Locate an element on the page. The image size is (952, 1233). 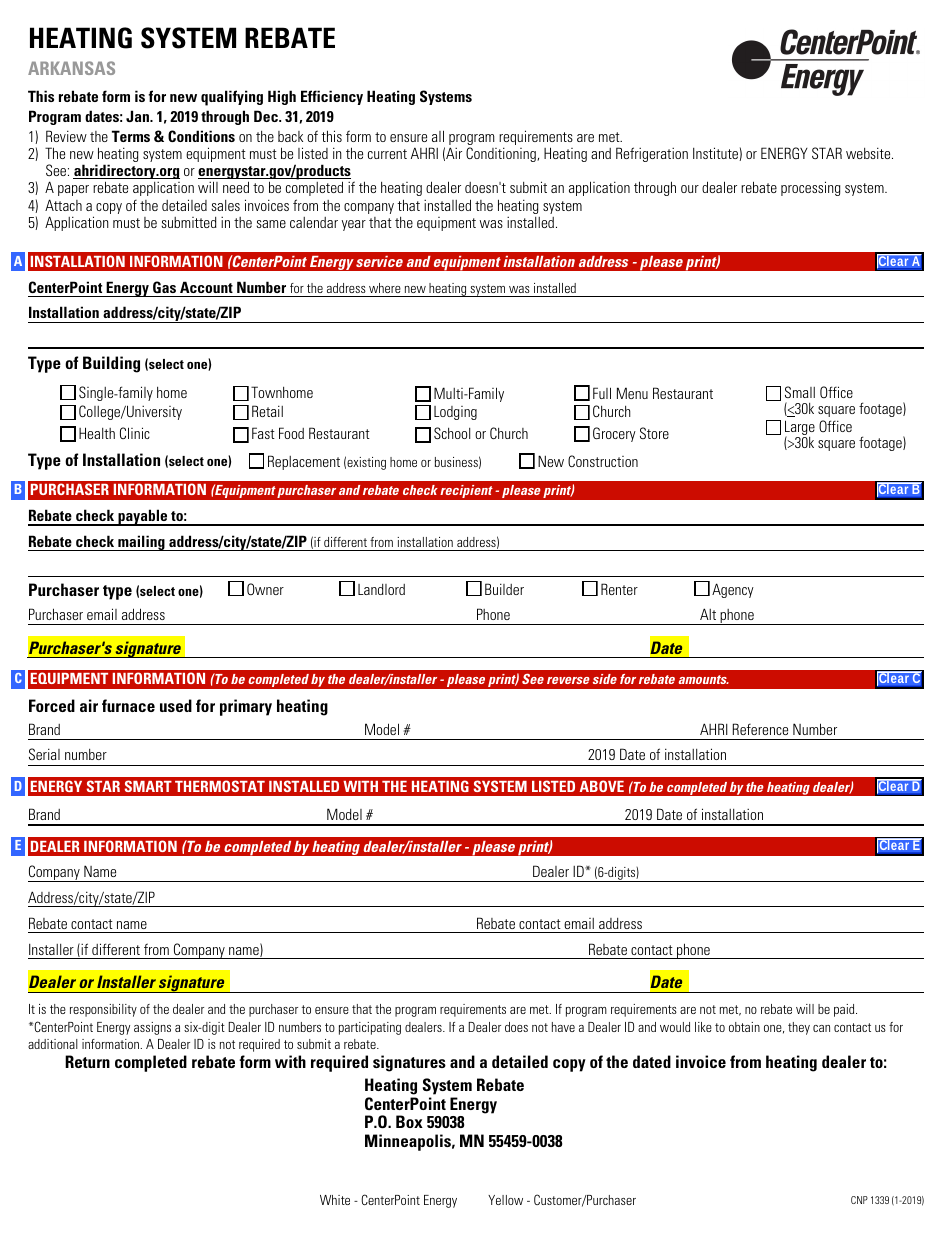
Large is located at coordinates (800, 429).
